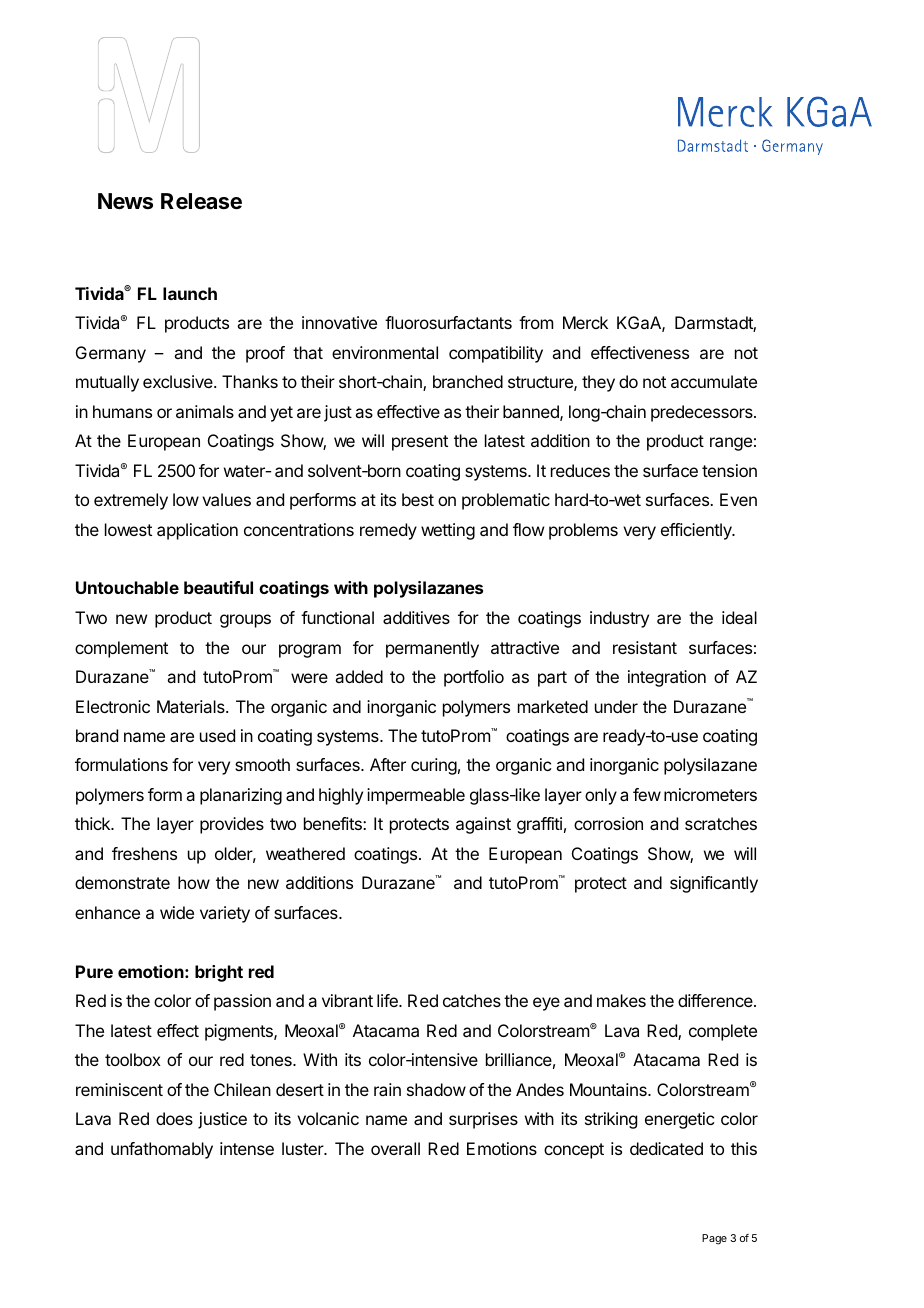 Image resolution: width=924 pixels, height=1308 pixels. Describe the element at coordinates (395, 1148) in the screenshot. I see `overall` at that location.
